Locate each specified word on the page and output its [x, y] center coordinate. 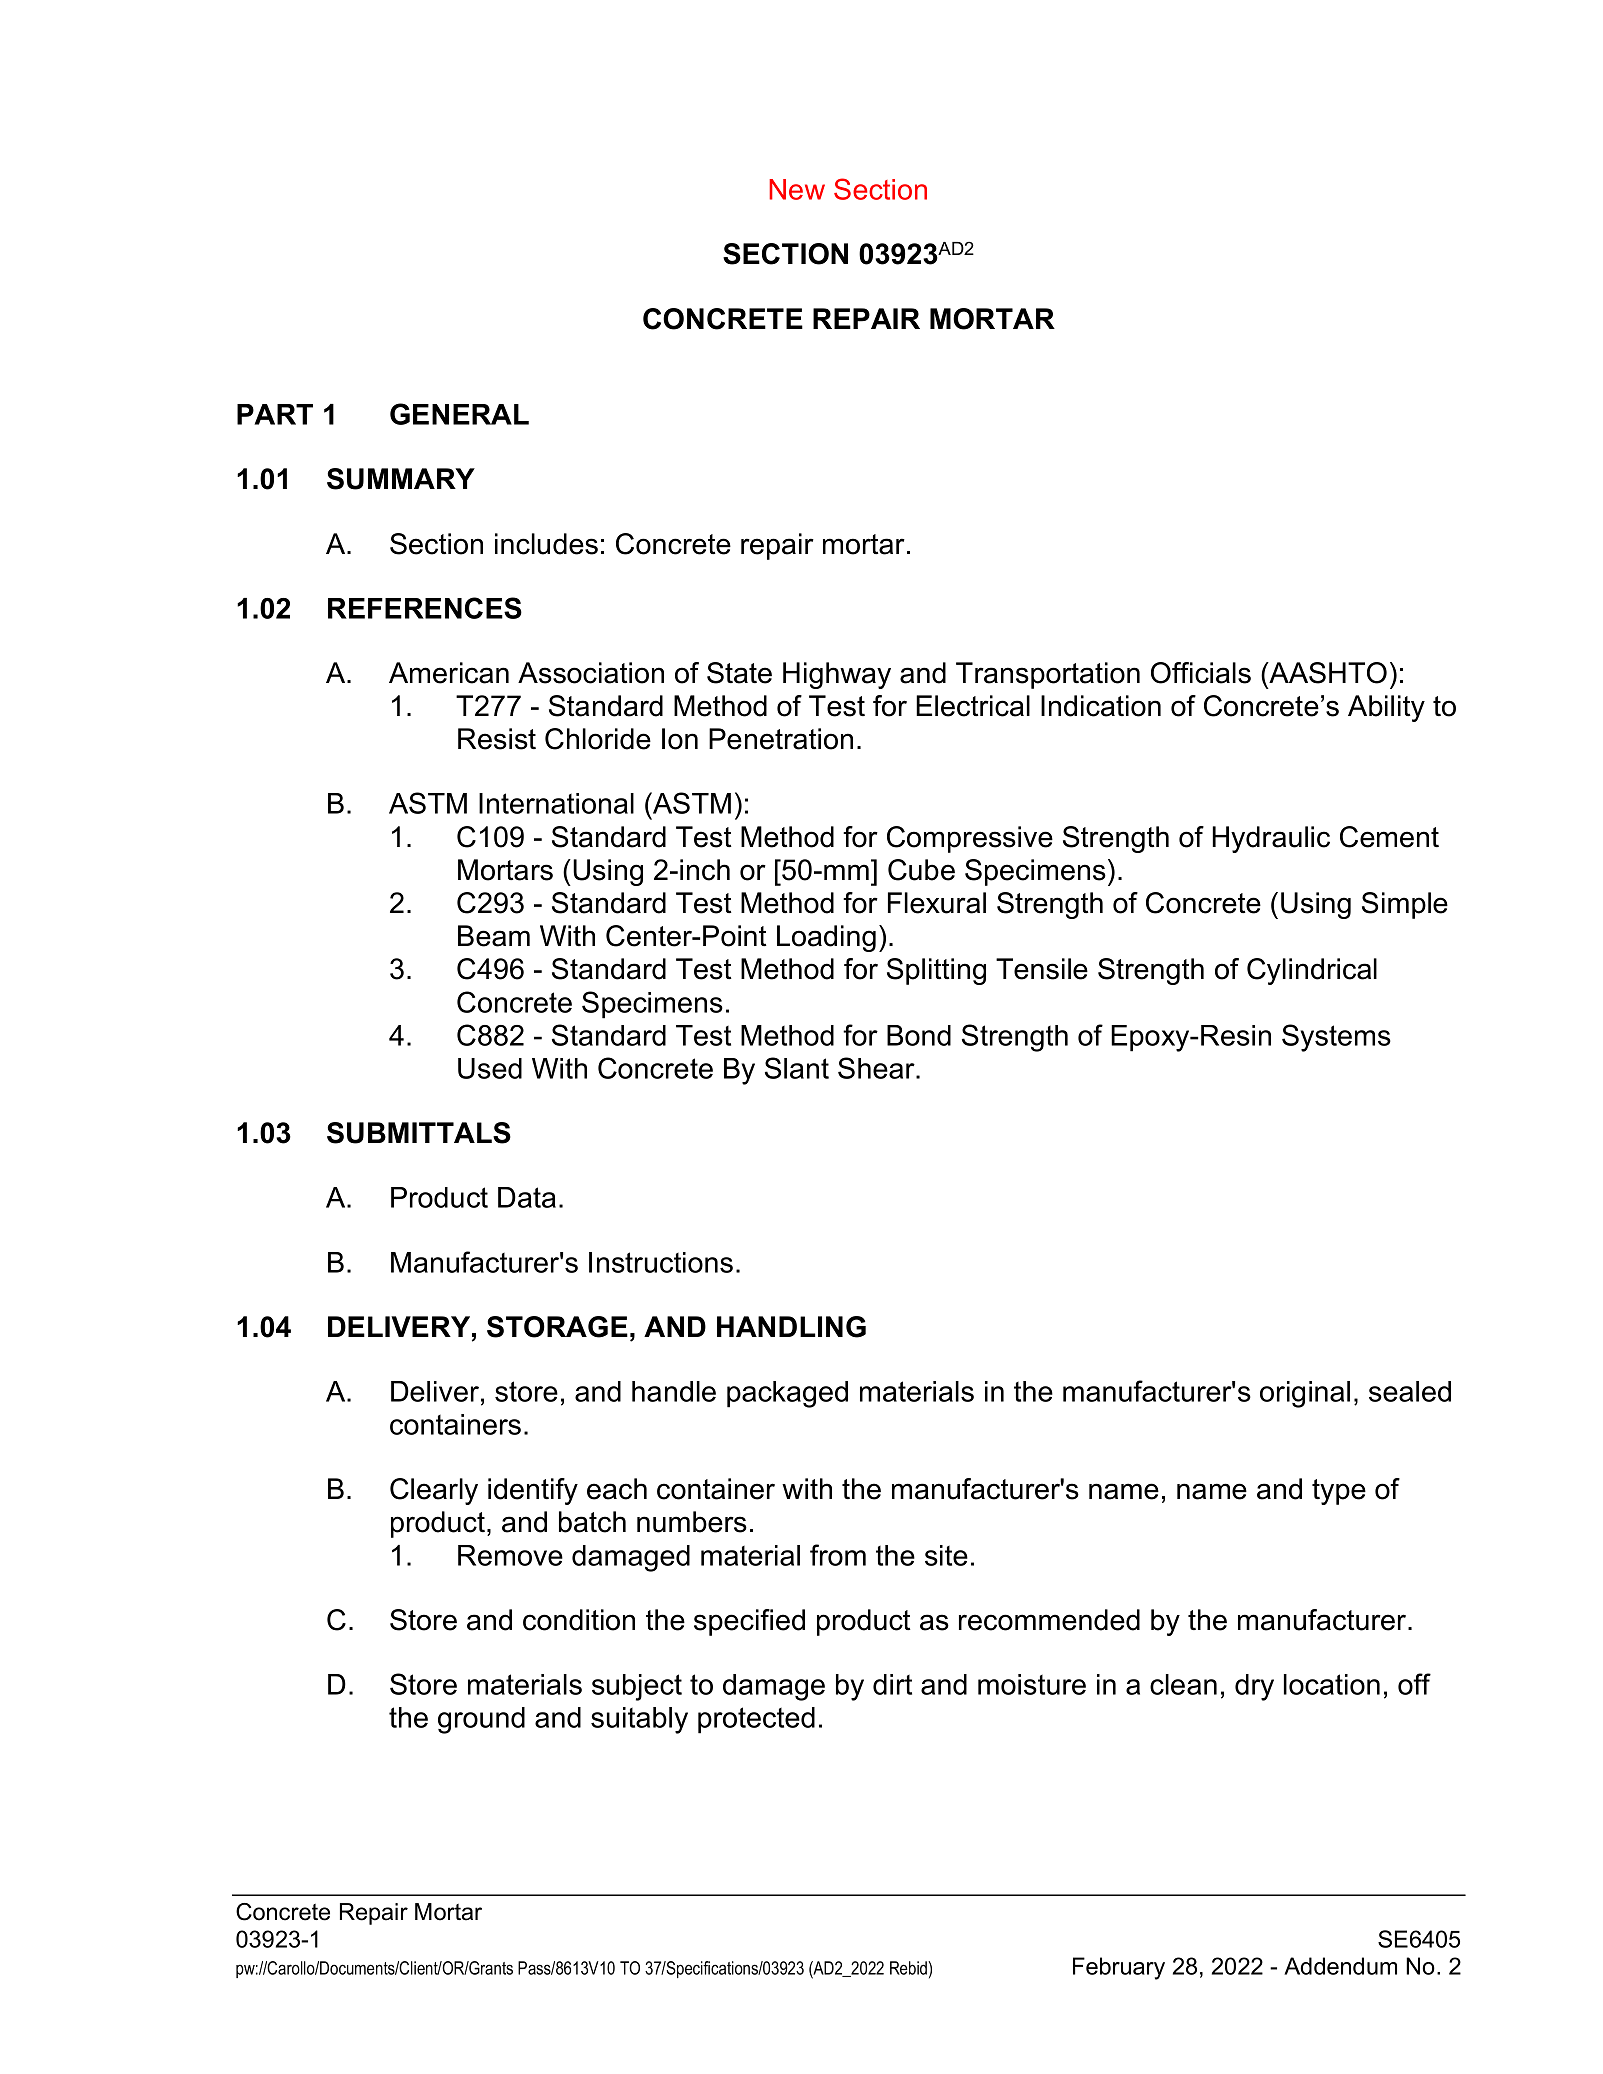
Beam [494, 936]
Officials [1201, 673]
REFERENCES [425, 608]
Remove [510, 1555]
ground [481, 1720]
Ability [1386, 708]
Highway [837, 675]
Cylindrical [1312, 971]
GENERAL [459, 414]
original [1305, 1394]
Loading [826, 938]
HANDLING [791, 1327]
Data [527, 1197]
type [1339, 1492]
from [838, 1555]
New [797, 189]
